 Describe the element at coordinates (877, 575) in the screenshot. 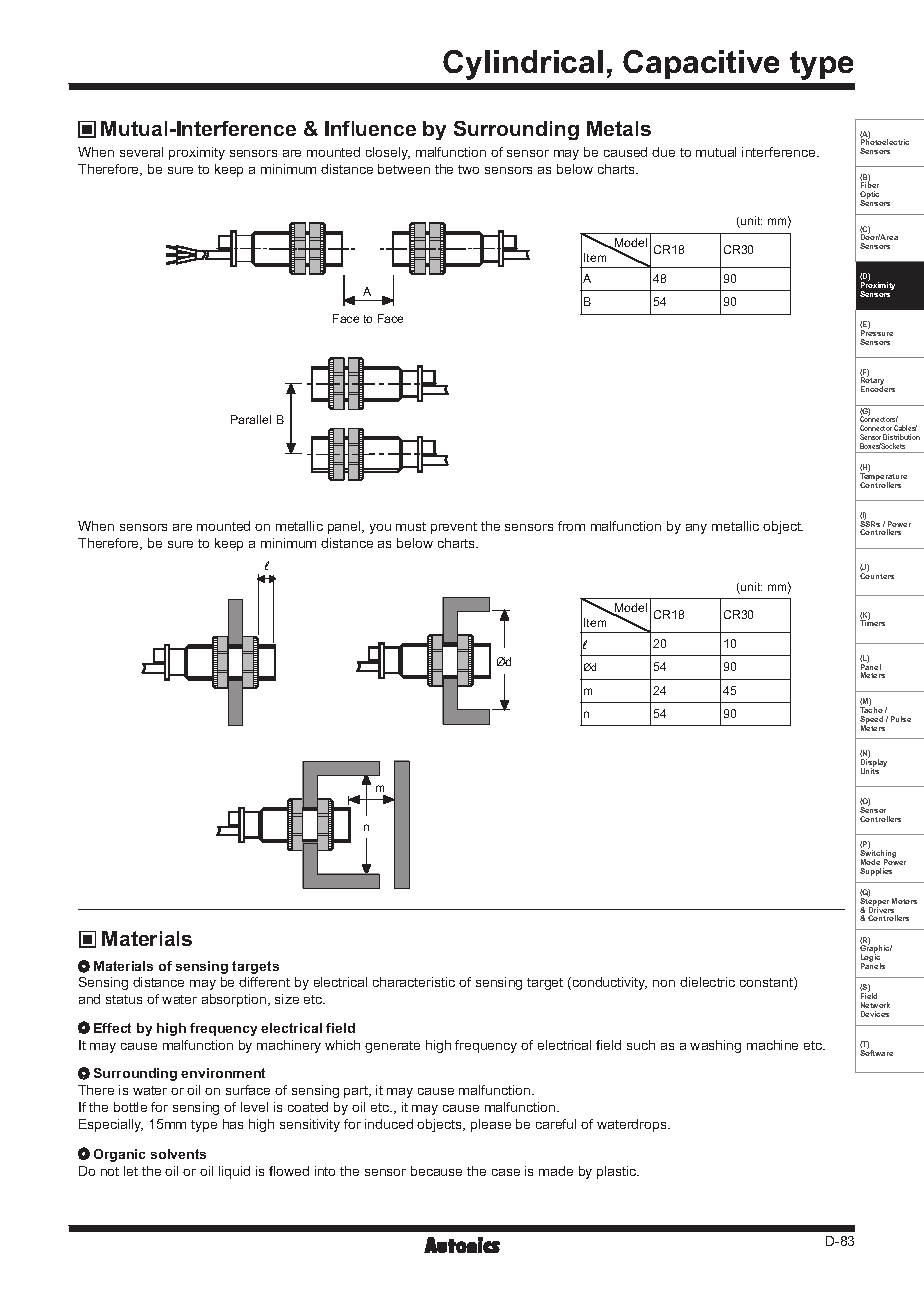

I see `Counters` at that location.
